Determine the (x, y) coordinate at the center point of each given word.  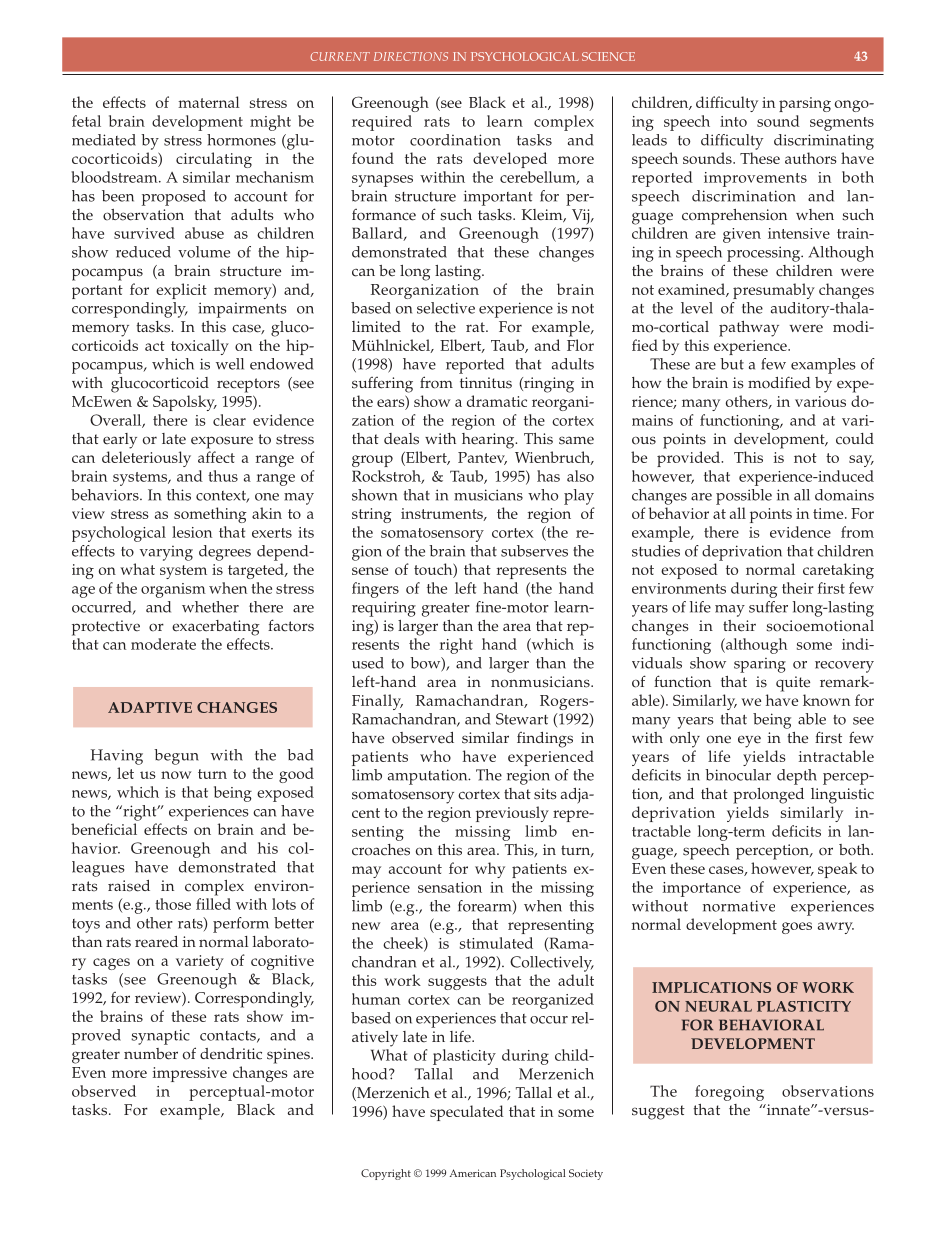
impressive (190, 1074)
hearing (489, 441)
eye (749, 741)
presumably (774, 291)
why (490, 870)
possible (744, 497)
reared (156, 942)
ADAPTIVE (150, 707)
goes (797, 928)
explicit (181, 291)
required (382, 123)
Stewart (522, 719)
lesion (192, 532)
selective (446, 308)
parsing (805, 104)
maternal (209, 102)
